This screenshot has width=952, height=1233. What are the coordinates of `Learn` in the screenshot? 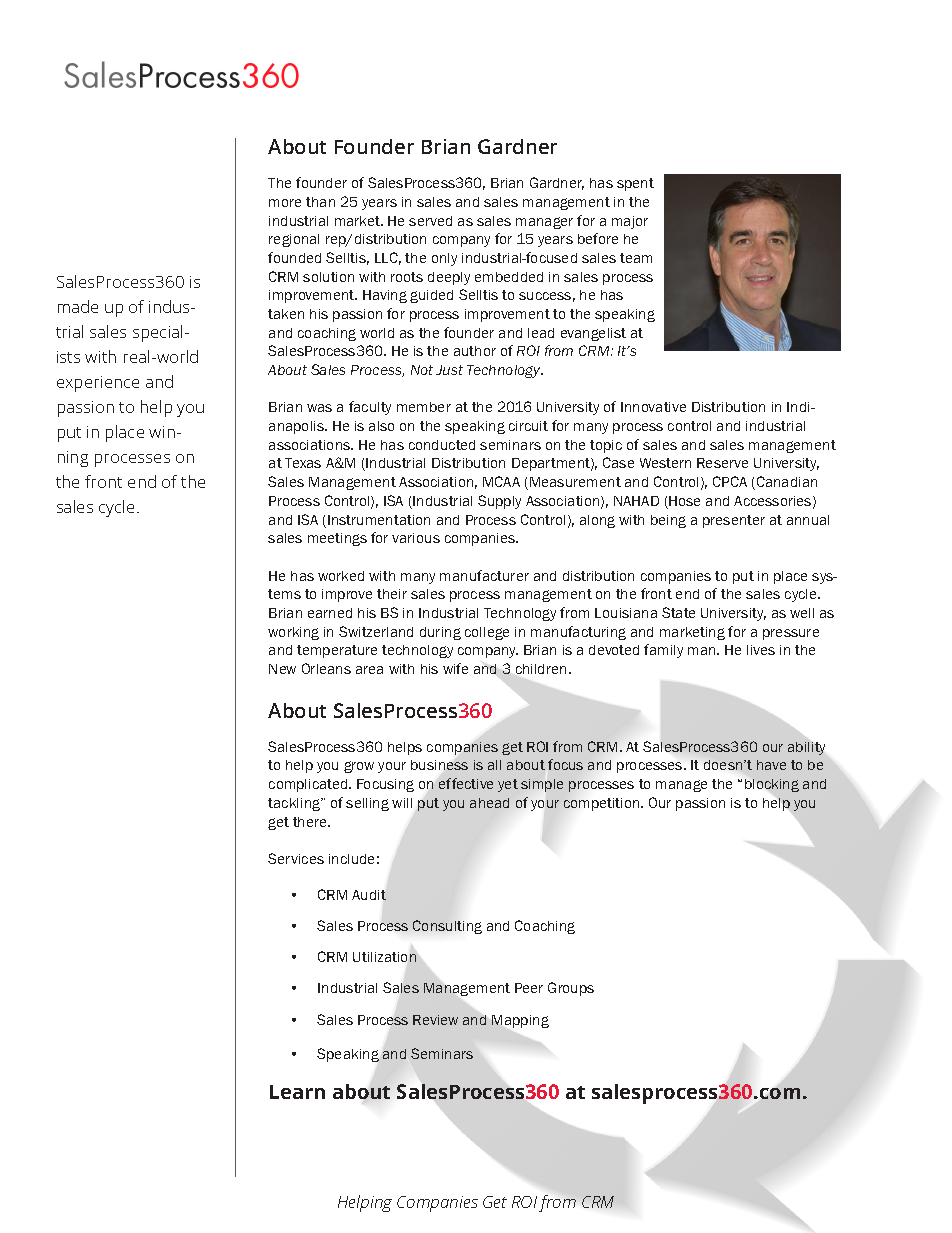 It's located at (297, 1092).
